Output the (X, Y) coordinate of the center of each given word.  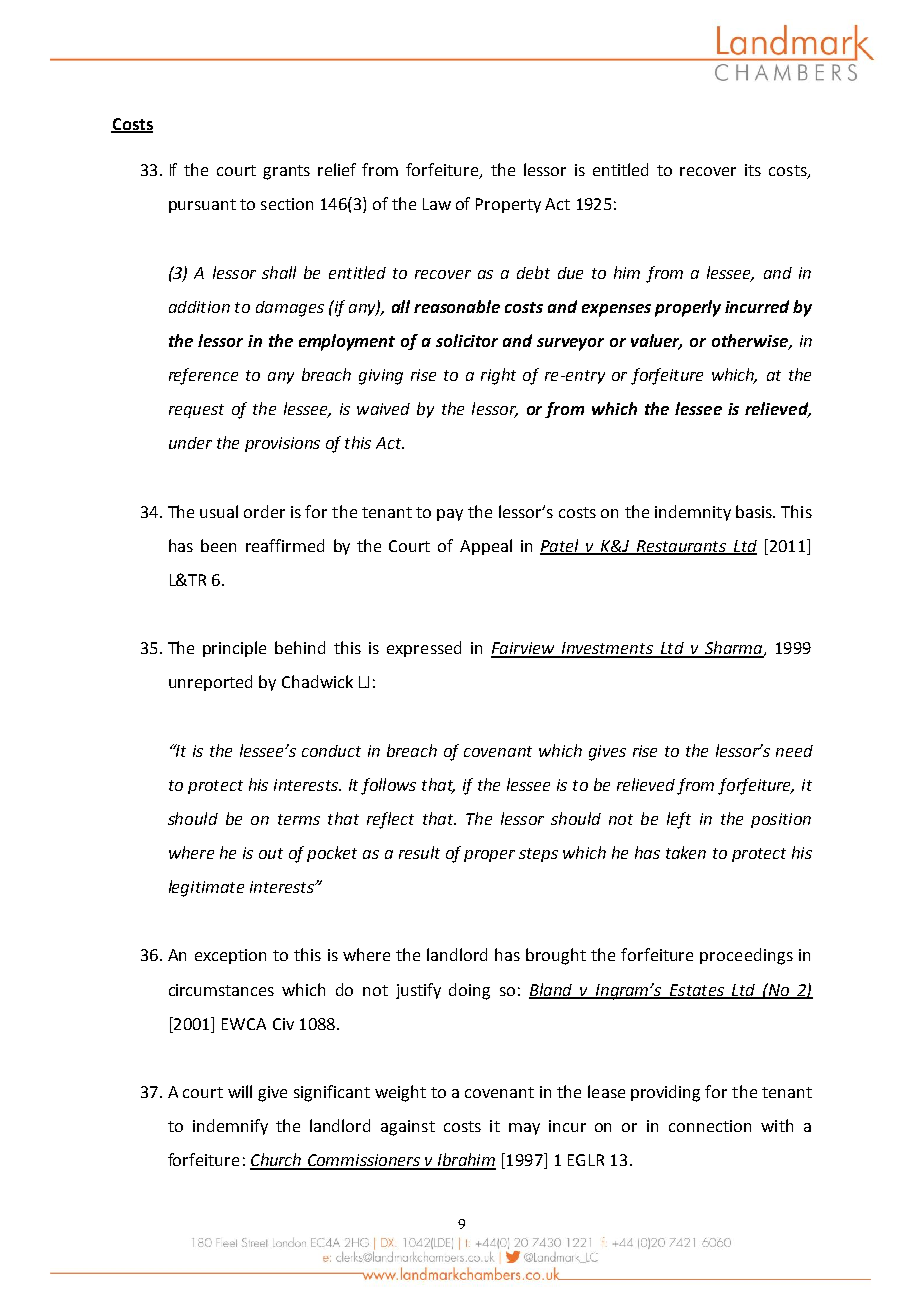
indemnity (693, 513)
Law (437, 204)
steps (538, 855)
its (753, 170)
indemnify (230, 1127)
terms (299, 819)
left (679, 820)
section (287, 204)
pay (450, 515)
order (264, 511)
